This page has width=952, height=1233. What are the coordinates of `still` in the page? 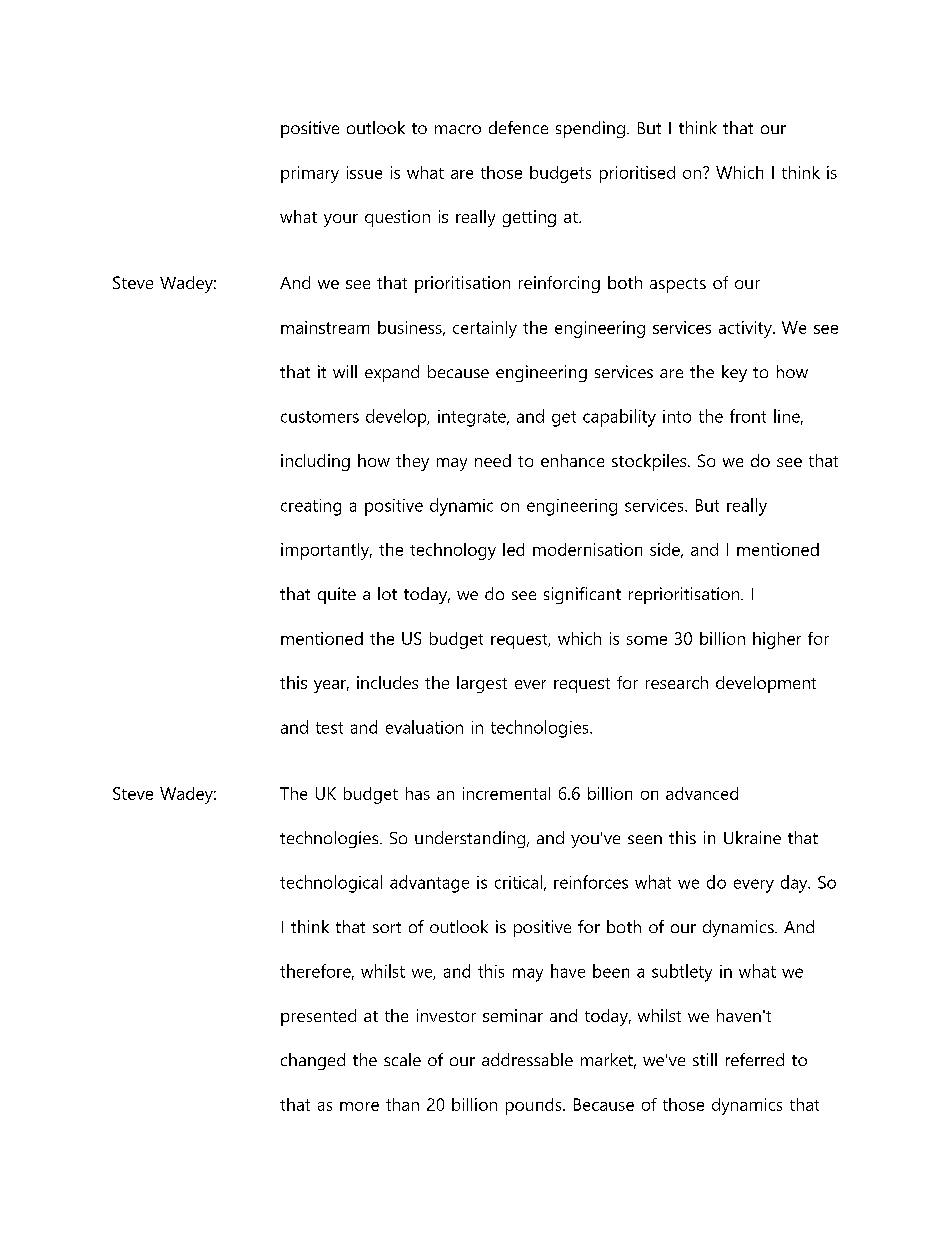 It's located at (705, 1059).
